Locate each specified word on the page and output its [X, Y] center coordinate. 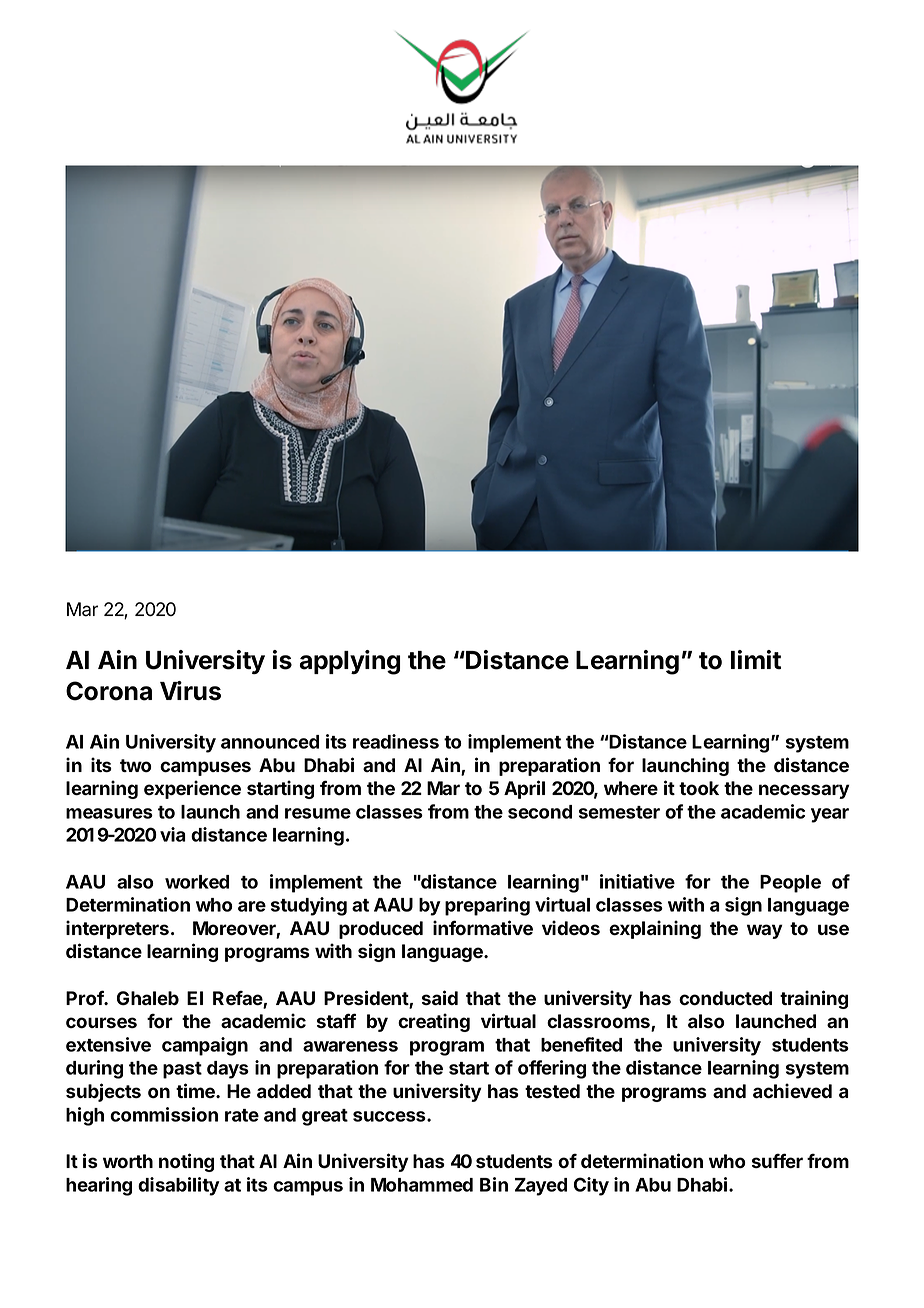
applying [349, 662]
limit [756, 660]
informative [483, 928]
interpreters [117, 929]
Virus [190, 691]
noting [186, 1162]
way [765, 931]
